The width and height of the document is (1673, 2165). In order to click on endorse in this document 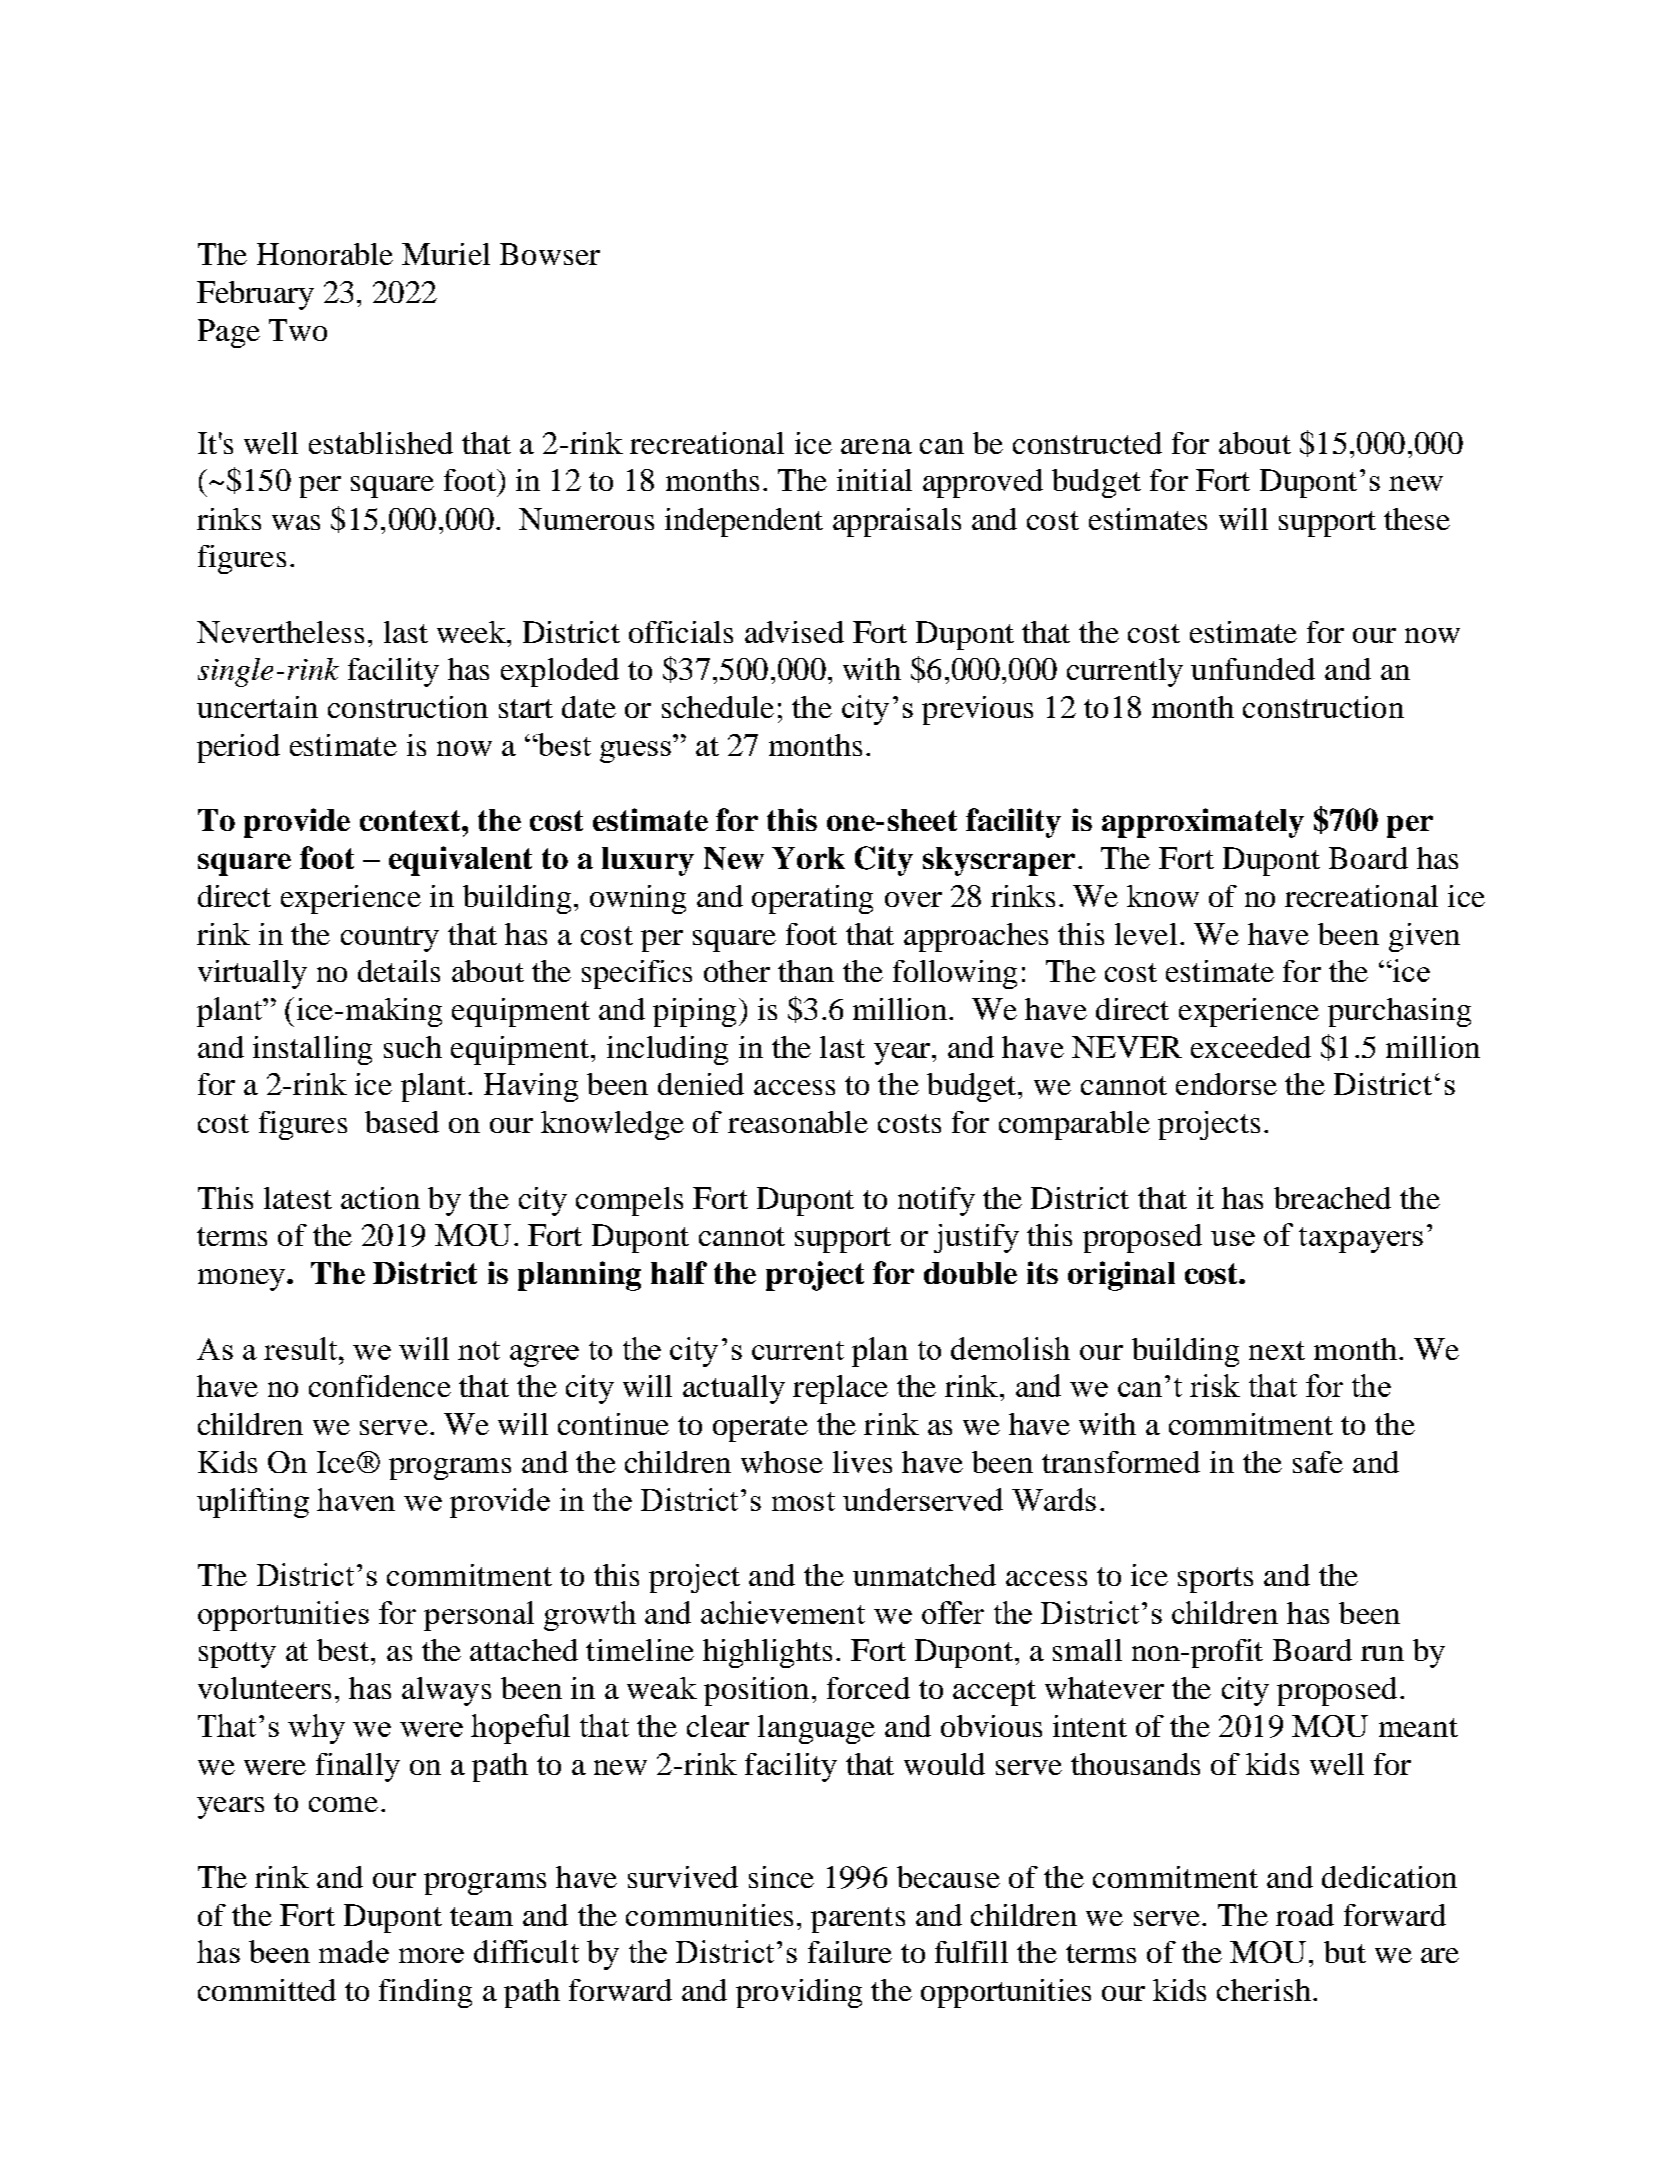, I will do `click(1226, 1084)`.
